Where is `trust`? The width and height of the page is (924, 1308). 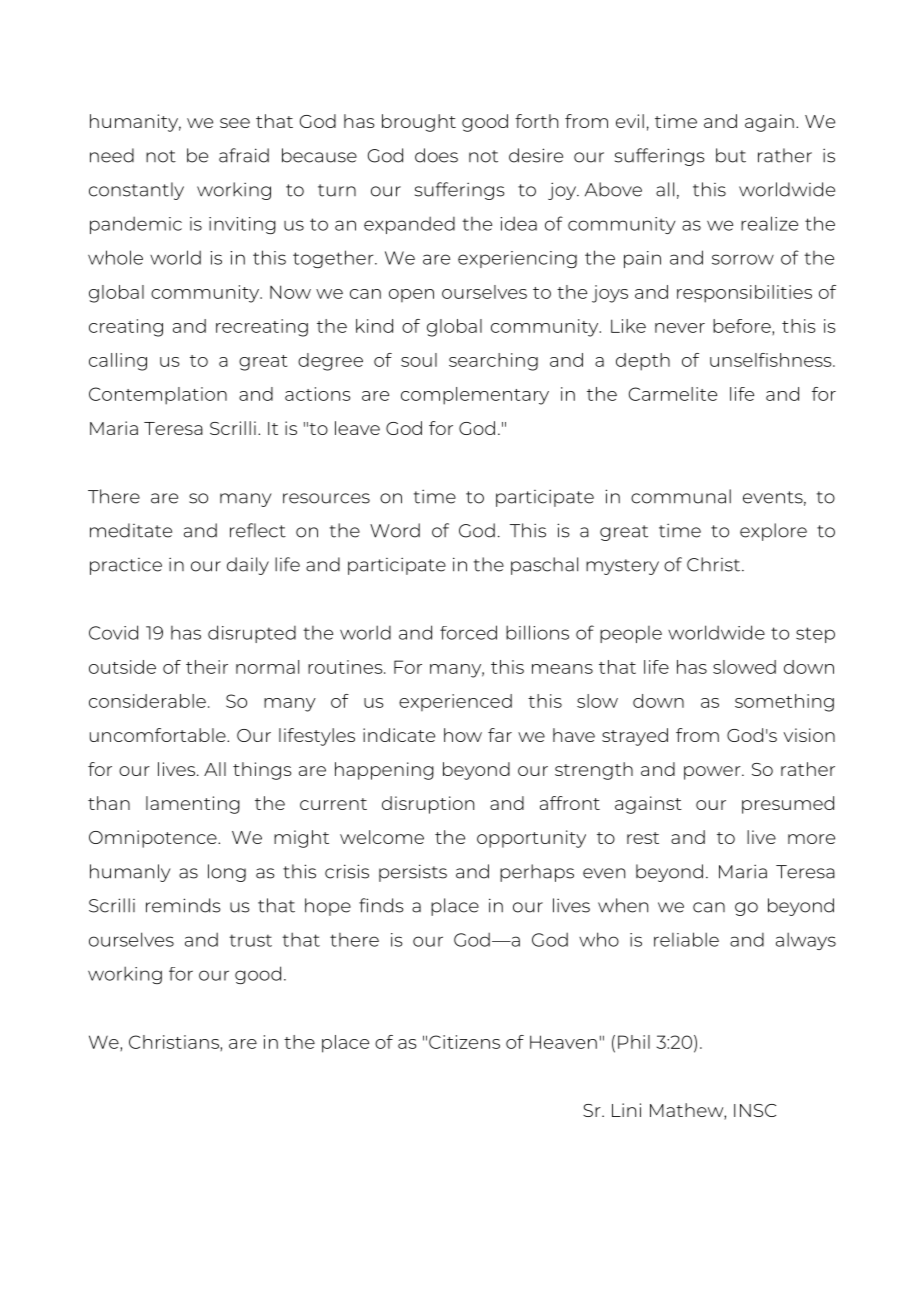
trust is located at coordinates (250, 940).
